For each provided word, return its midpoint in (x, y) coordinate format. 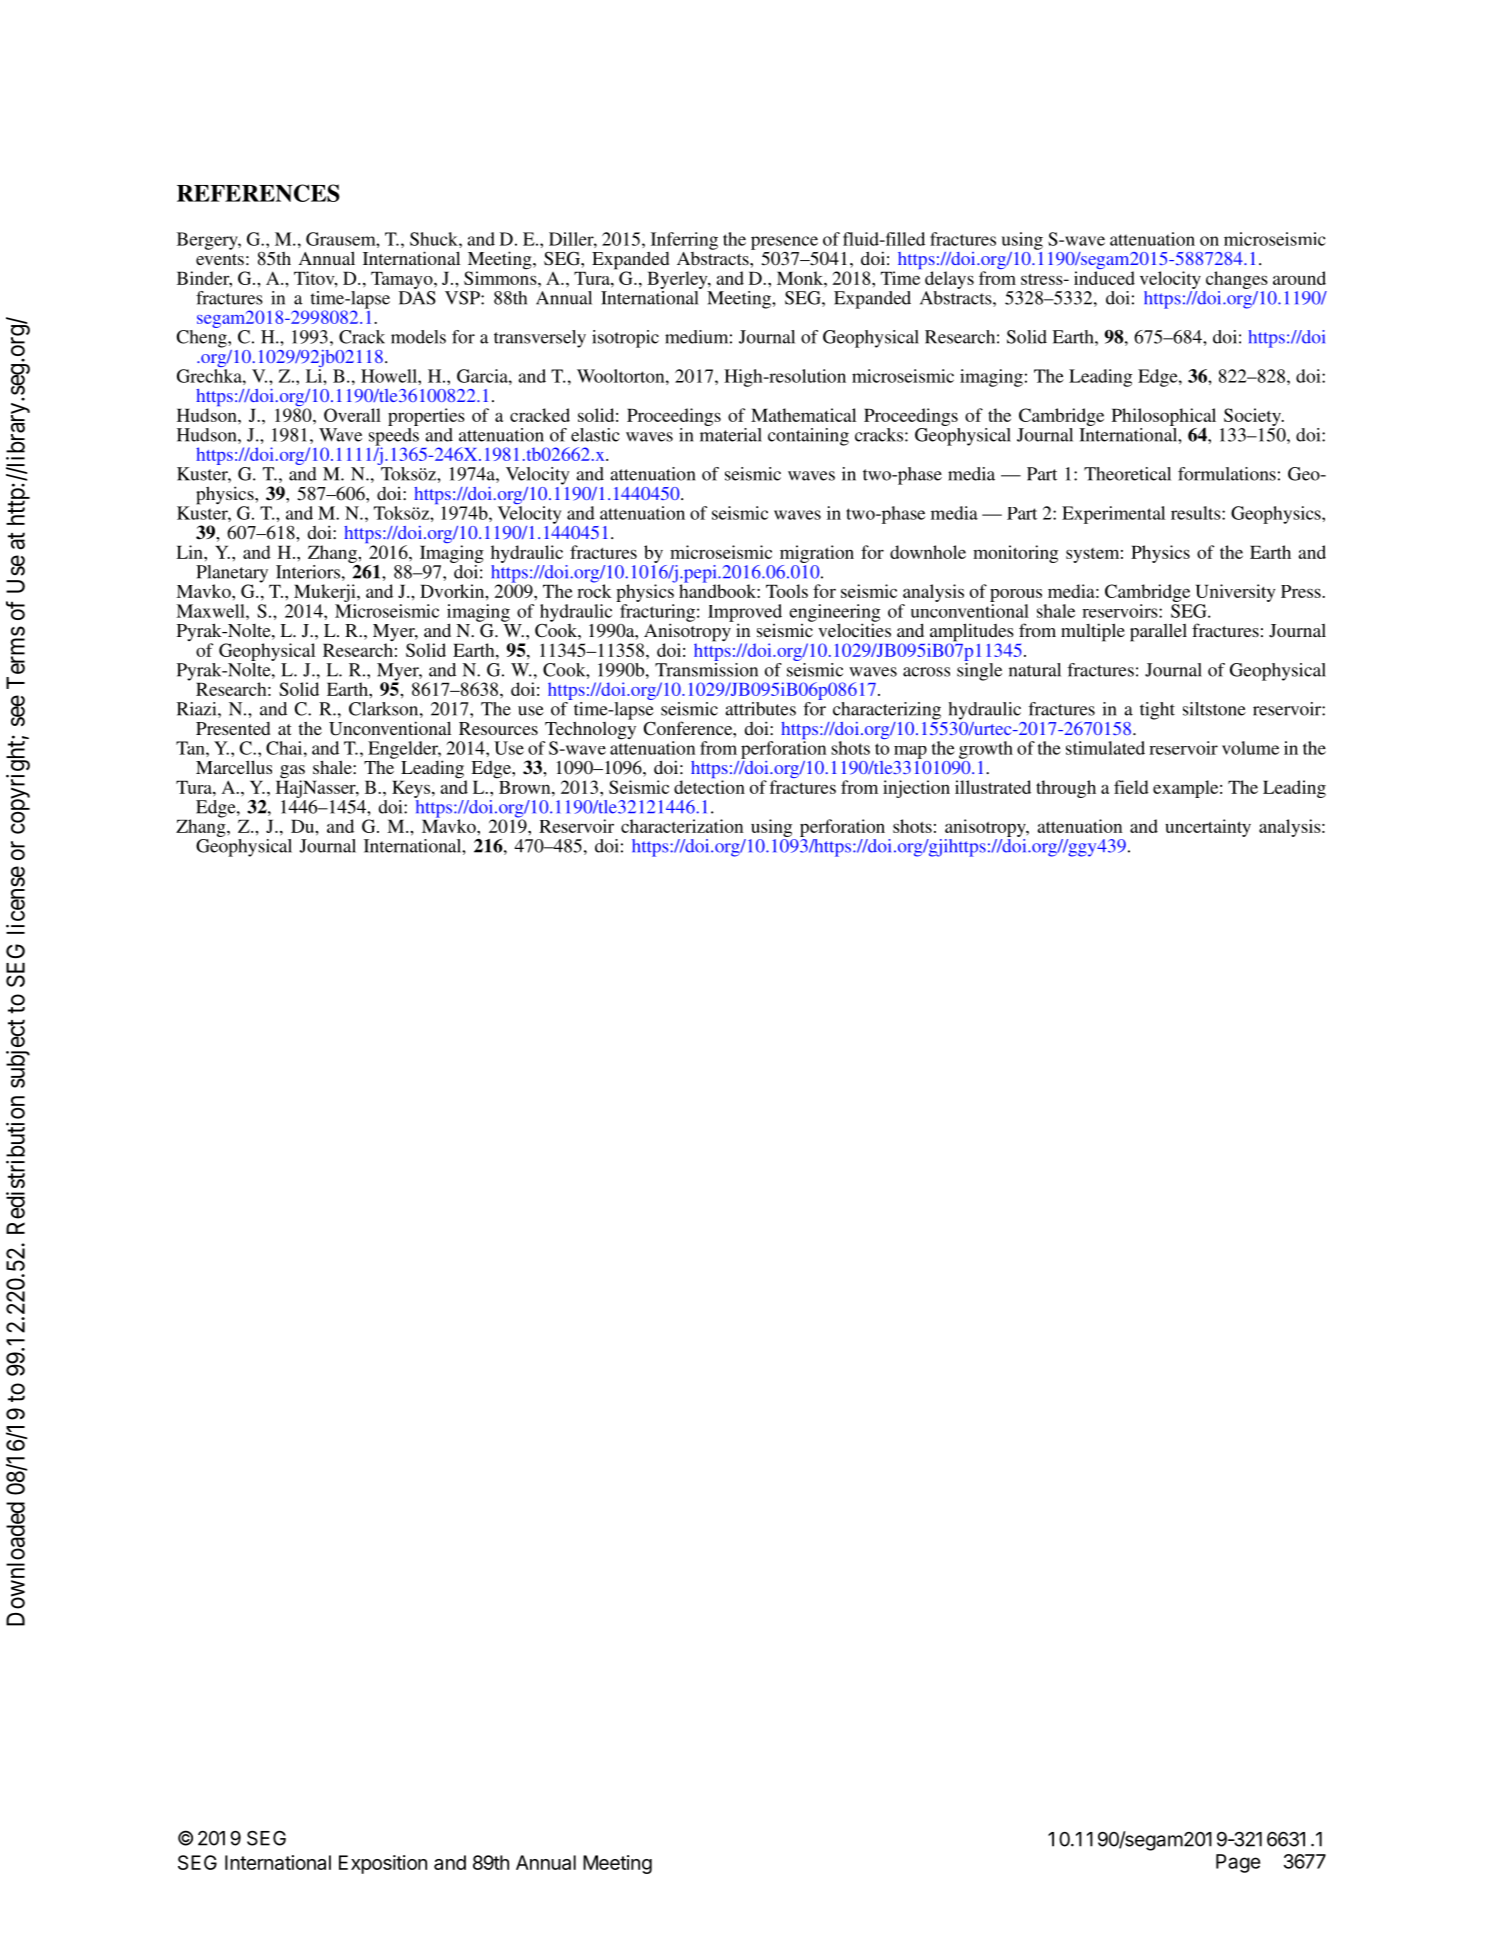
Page (1238, 1863)
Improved (745, 614)
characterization (682, 826)
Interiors (308, 572)
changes (1237, 280)
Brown (524, 786)
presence (784, 243)
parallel (1158, 632)
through (1066, 789)
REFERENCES (258, 193)
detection (709, 787)
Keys (412, 789)
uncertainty (1208, 828)
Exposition (383, 1864)
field (1131, 787)
